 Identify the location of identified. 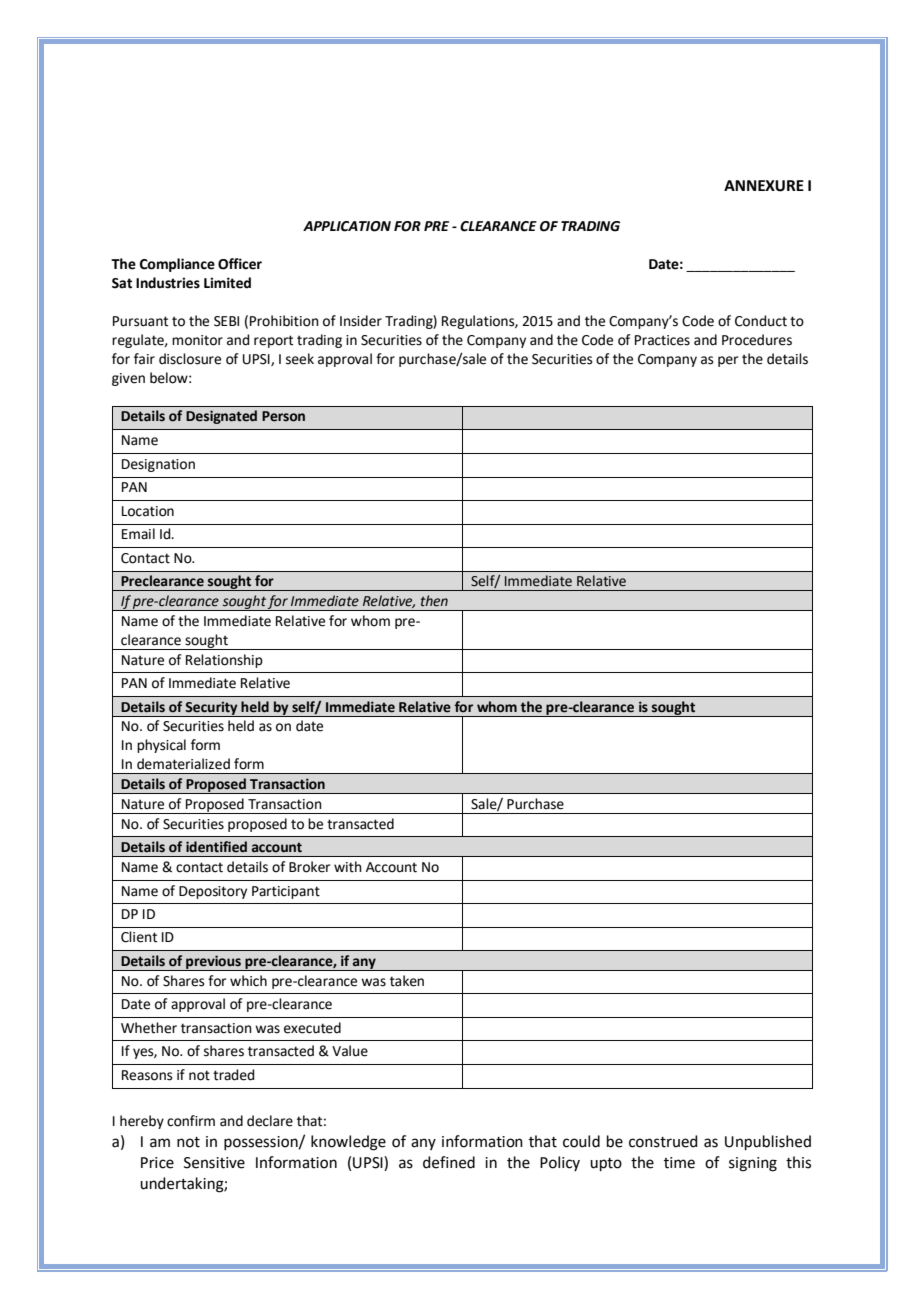
(216, 847).
